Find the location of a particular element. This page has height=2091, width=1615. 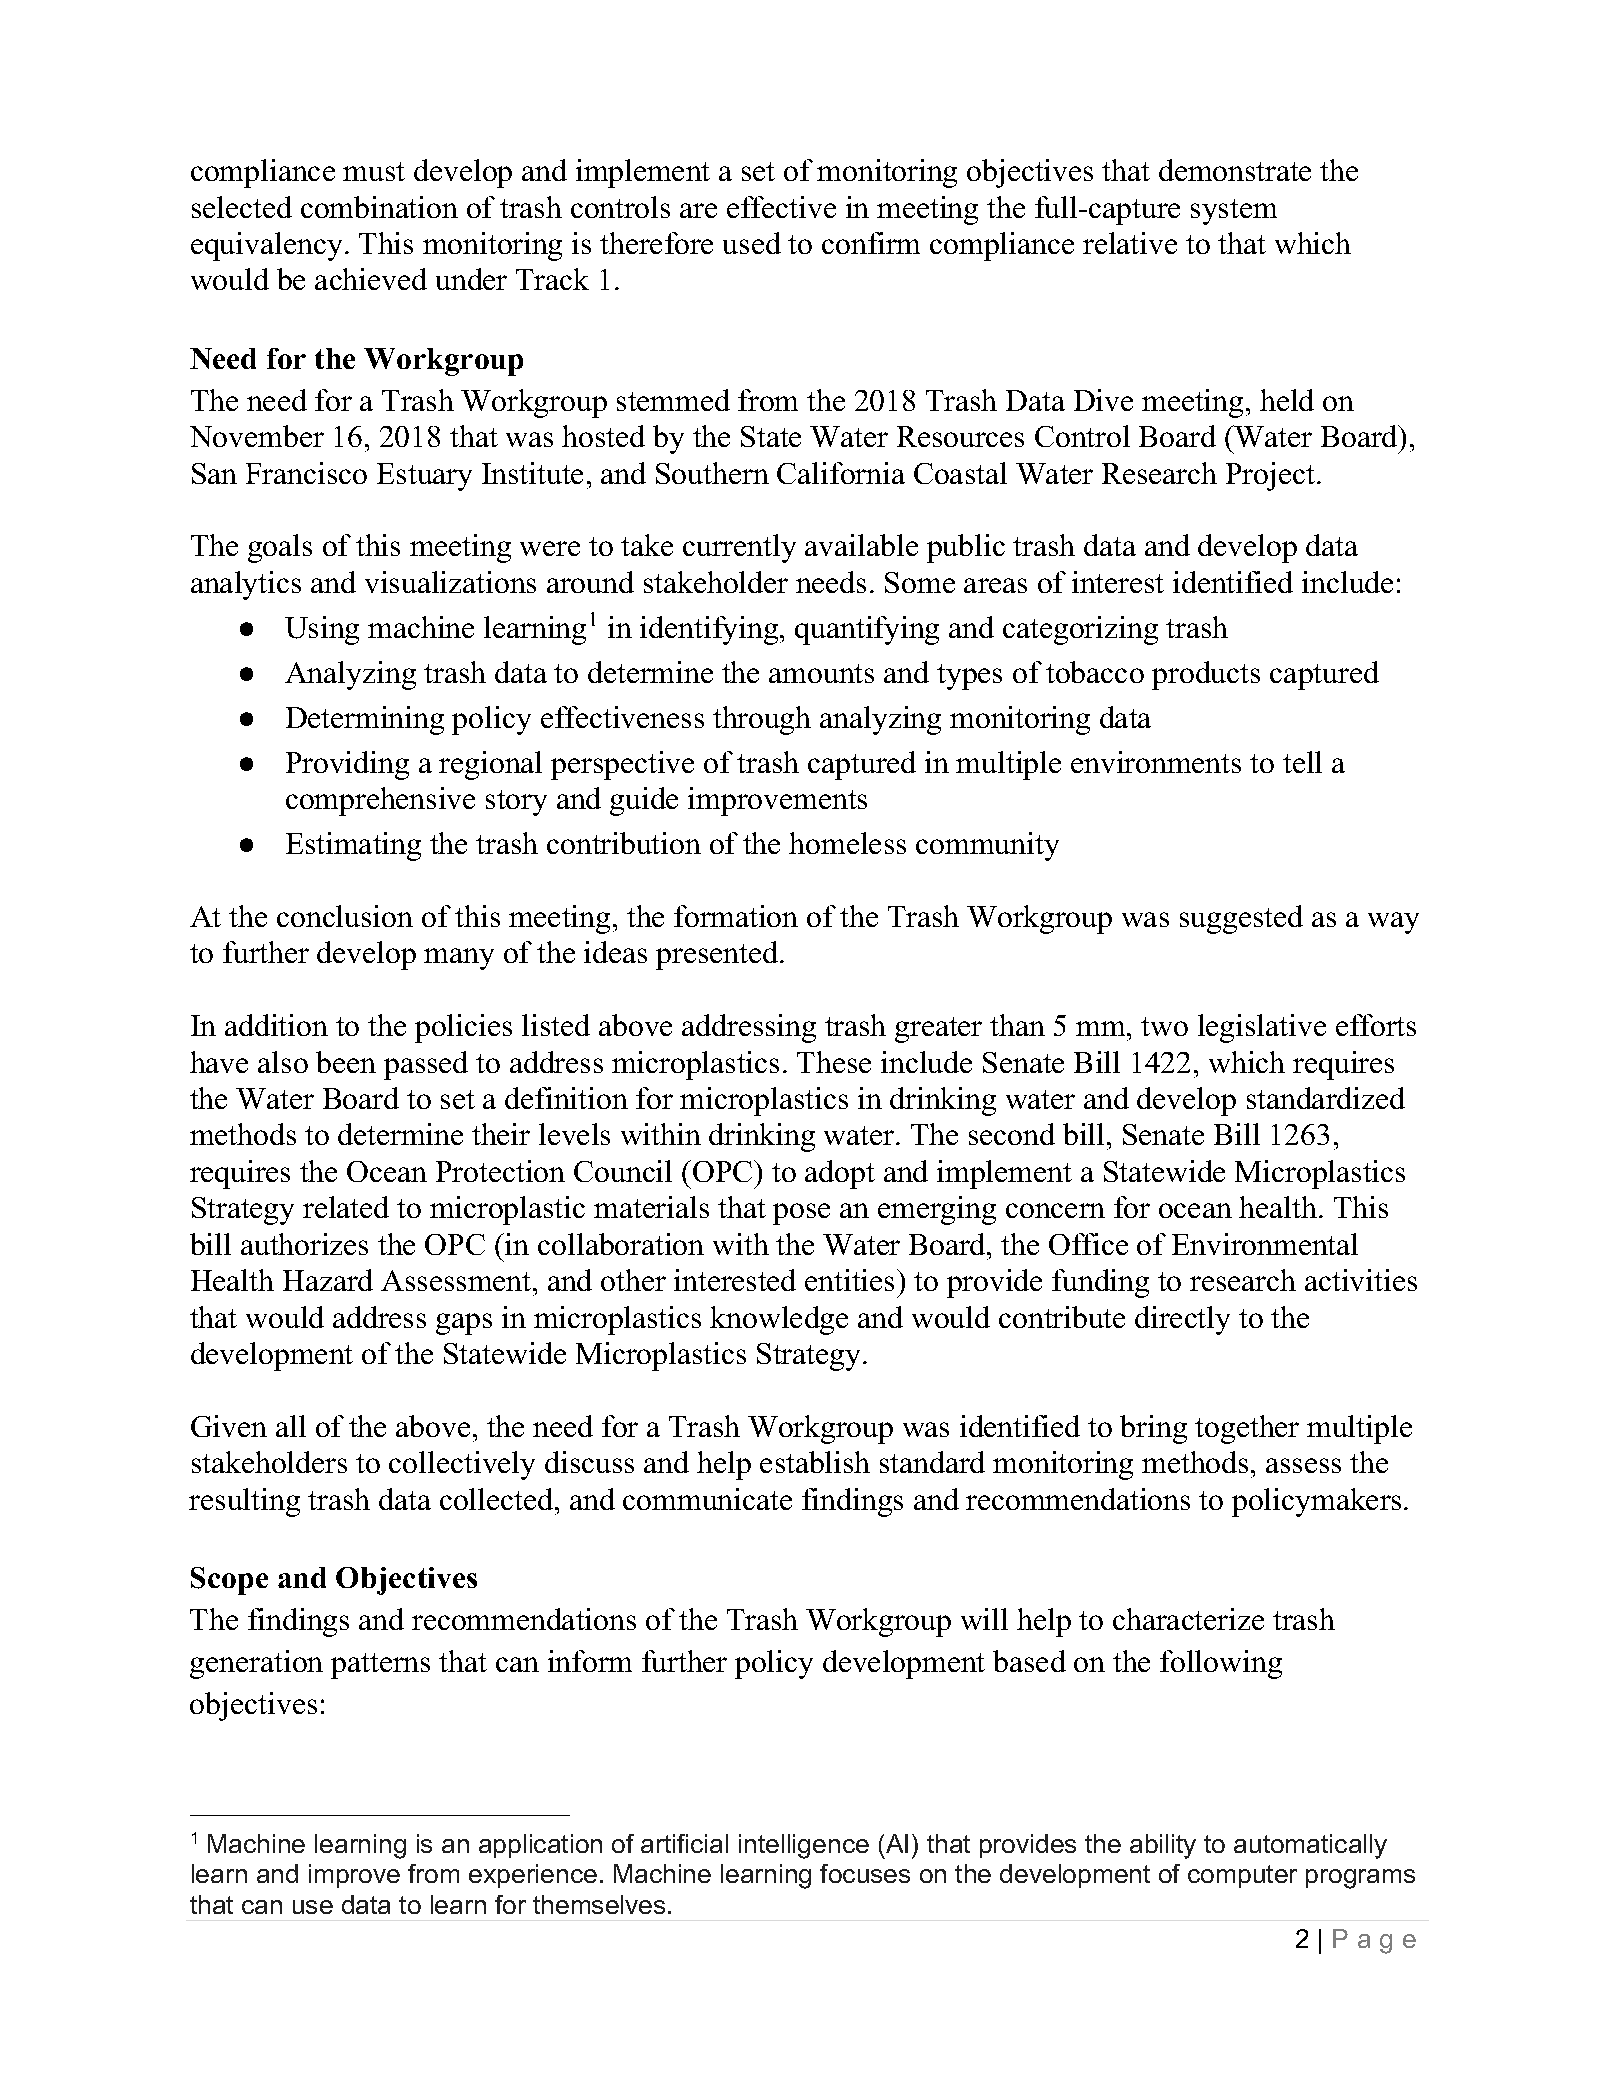

been is located at coordinates (346, 1062).
